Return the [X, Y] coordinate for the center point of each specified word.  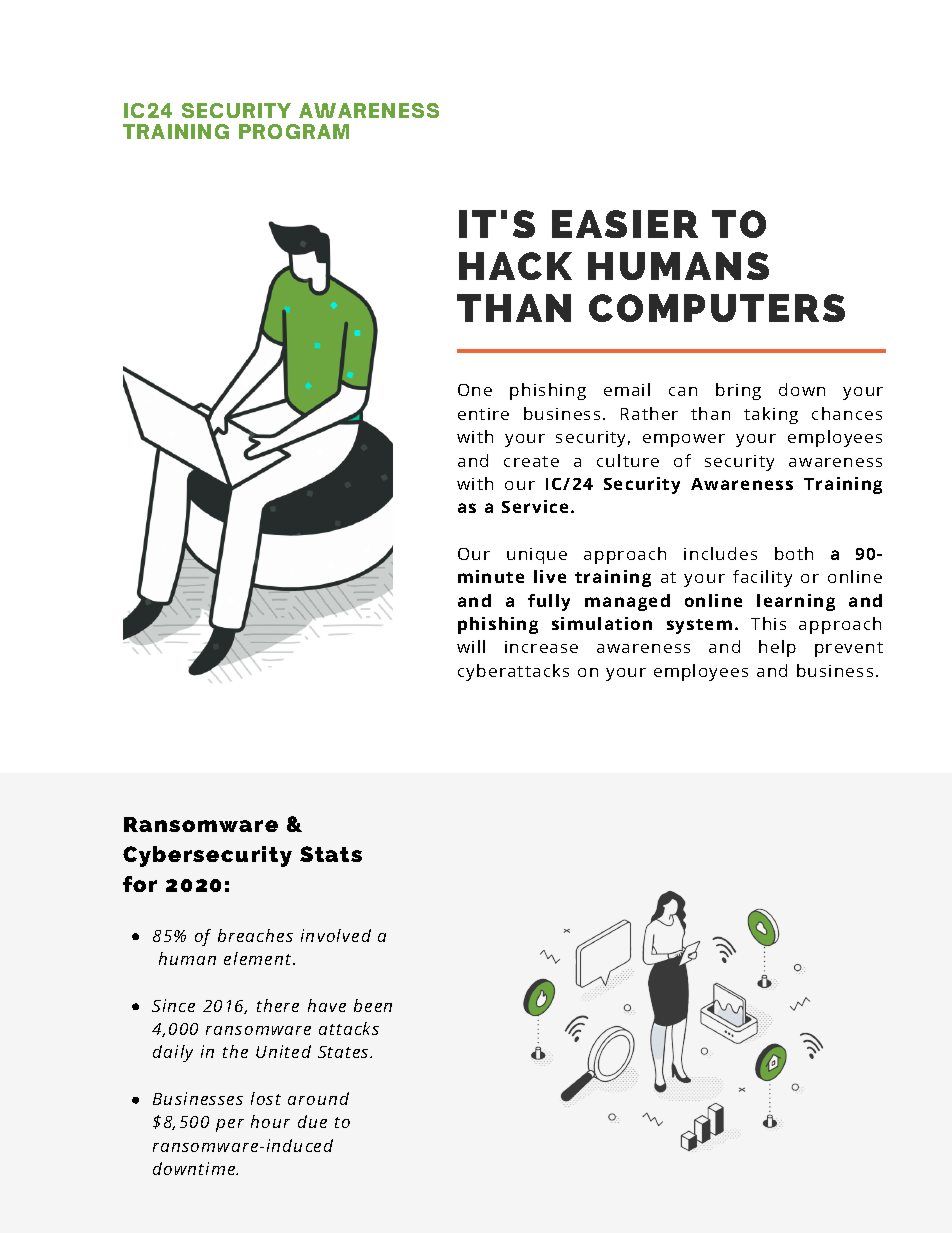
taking [771, 415]
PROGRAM [294, 131]
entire [483, 414]
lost [266, 1098]
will [471, 646]
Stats [331, 854]
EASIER [625, 224]
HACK [515, 266]
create [531, 461]
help [777, 648]
